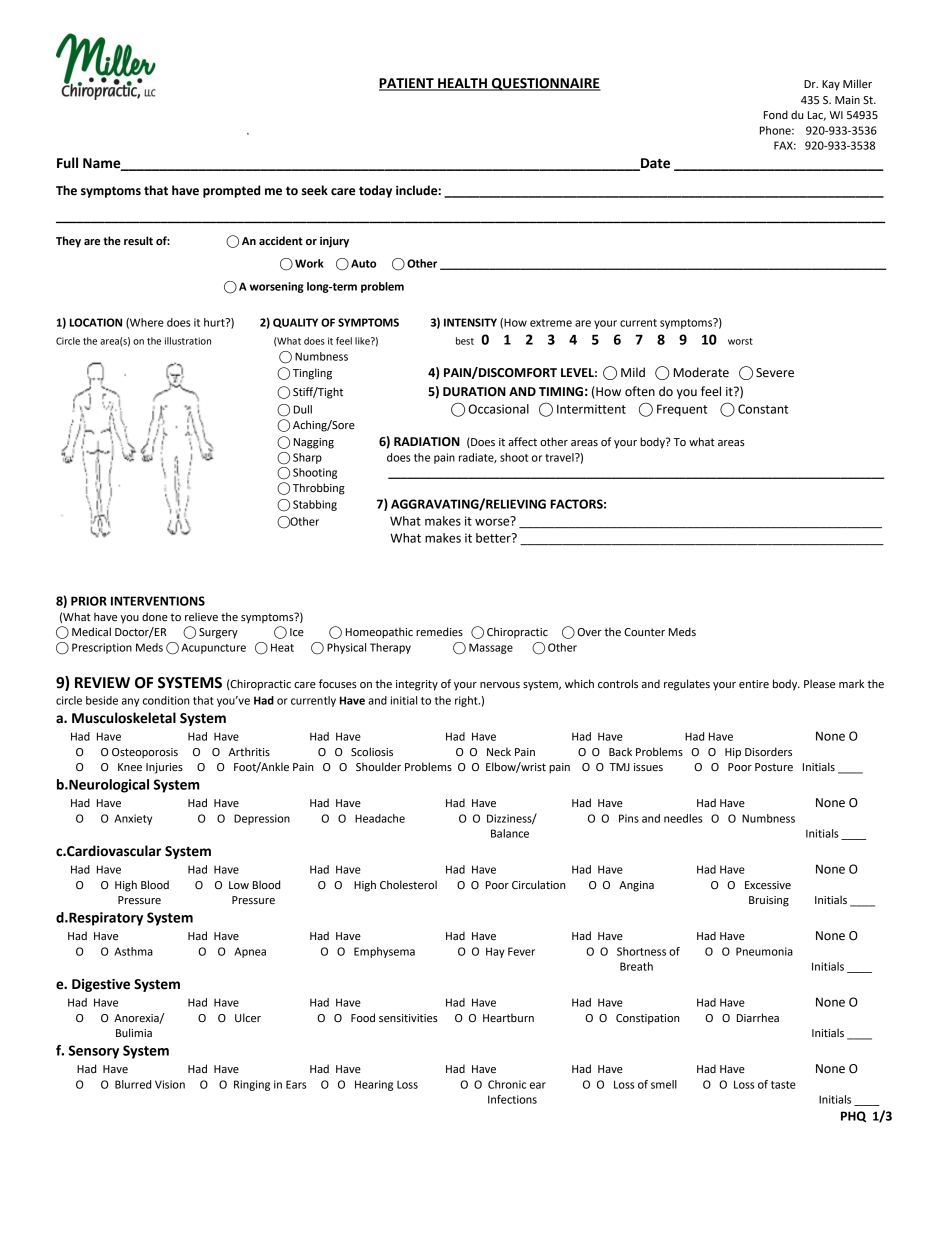  What do you see at coordinates (188, 341) in the page?
I see `illustration` at bounding box center [188, 341].
